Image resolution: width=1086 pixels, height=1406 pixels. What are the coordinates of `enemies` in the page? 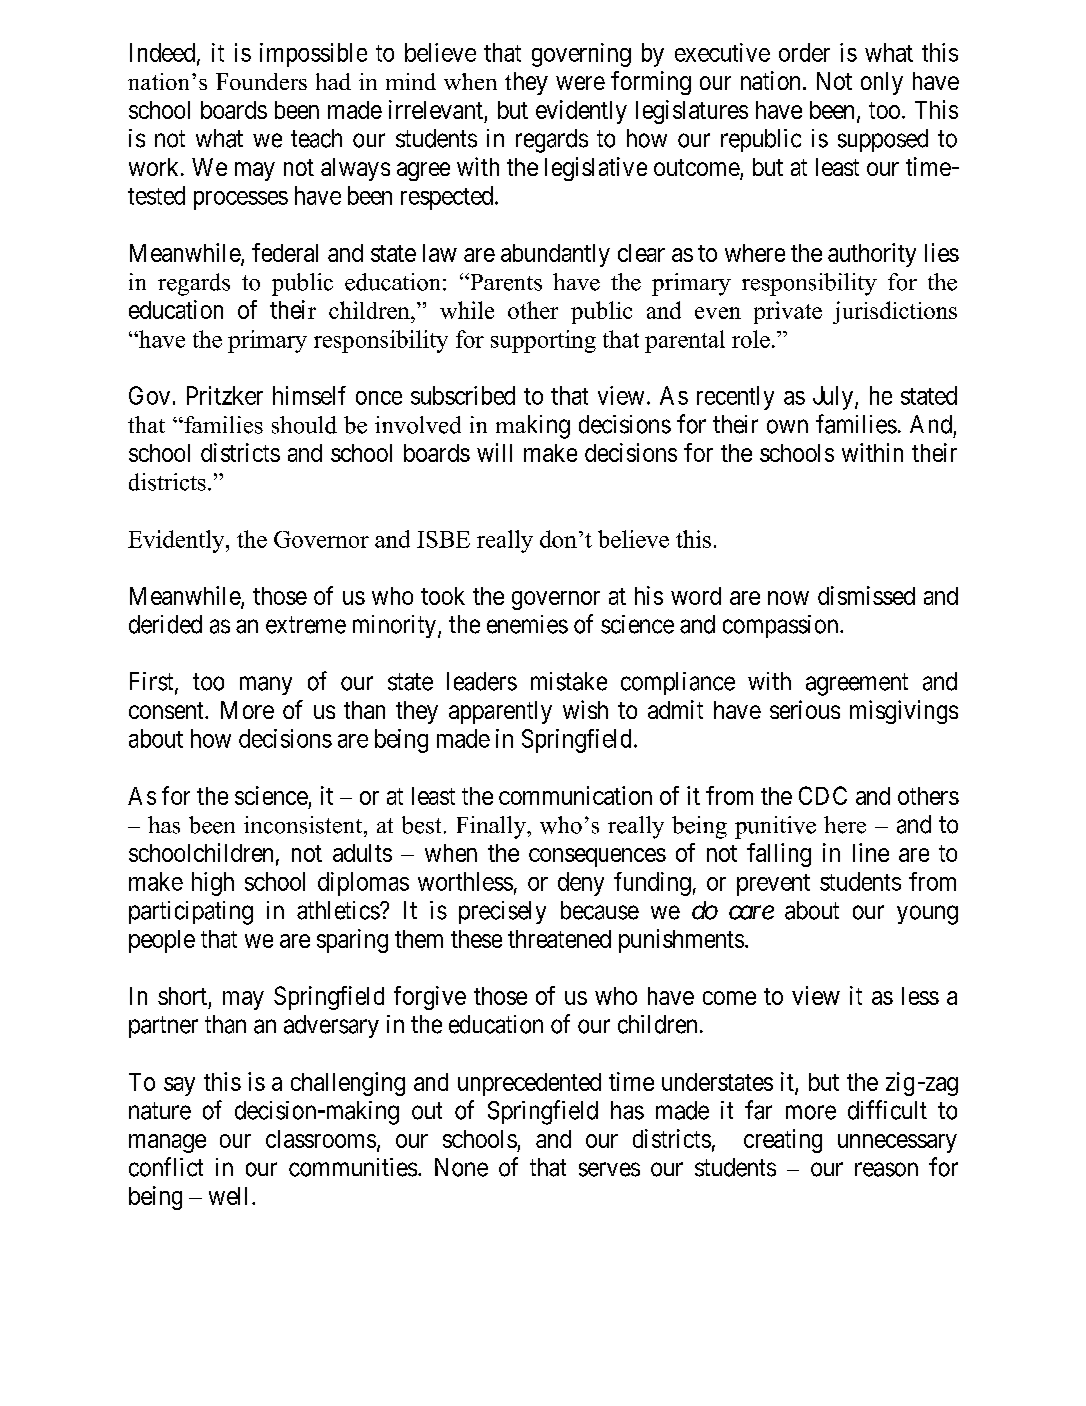 It's located at (527, 624).
